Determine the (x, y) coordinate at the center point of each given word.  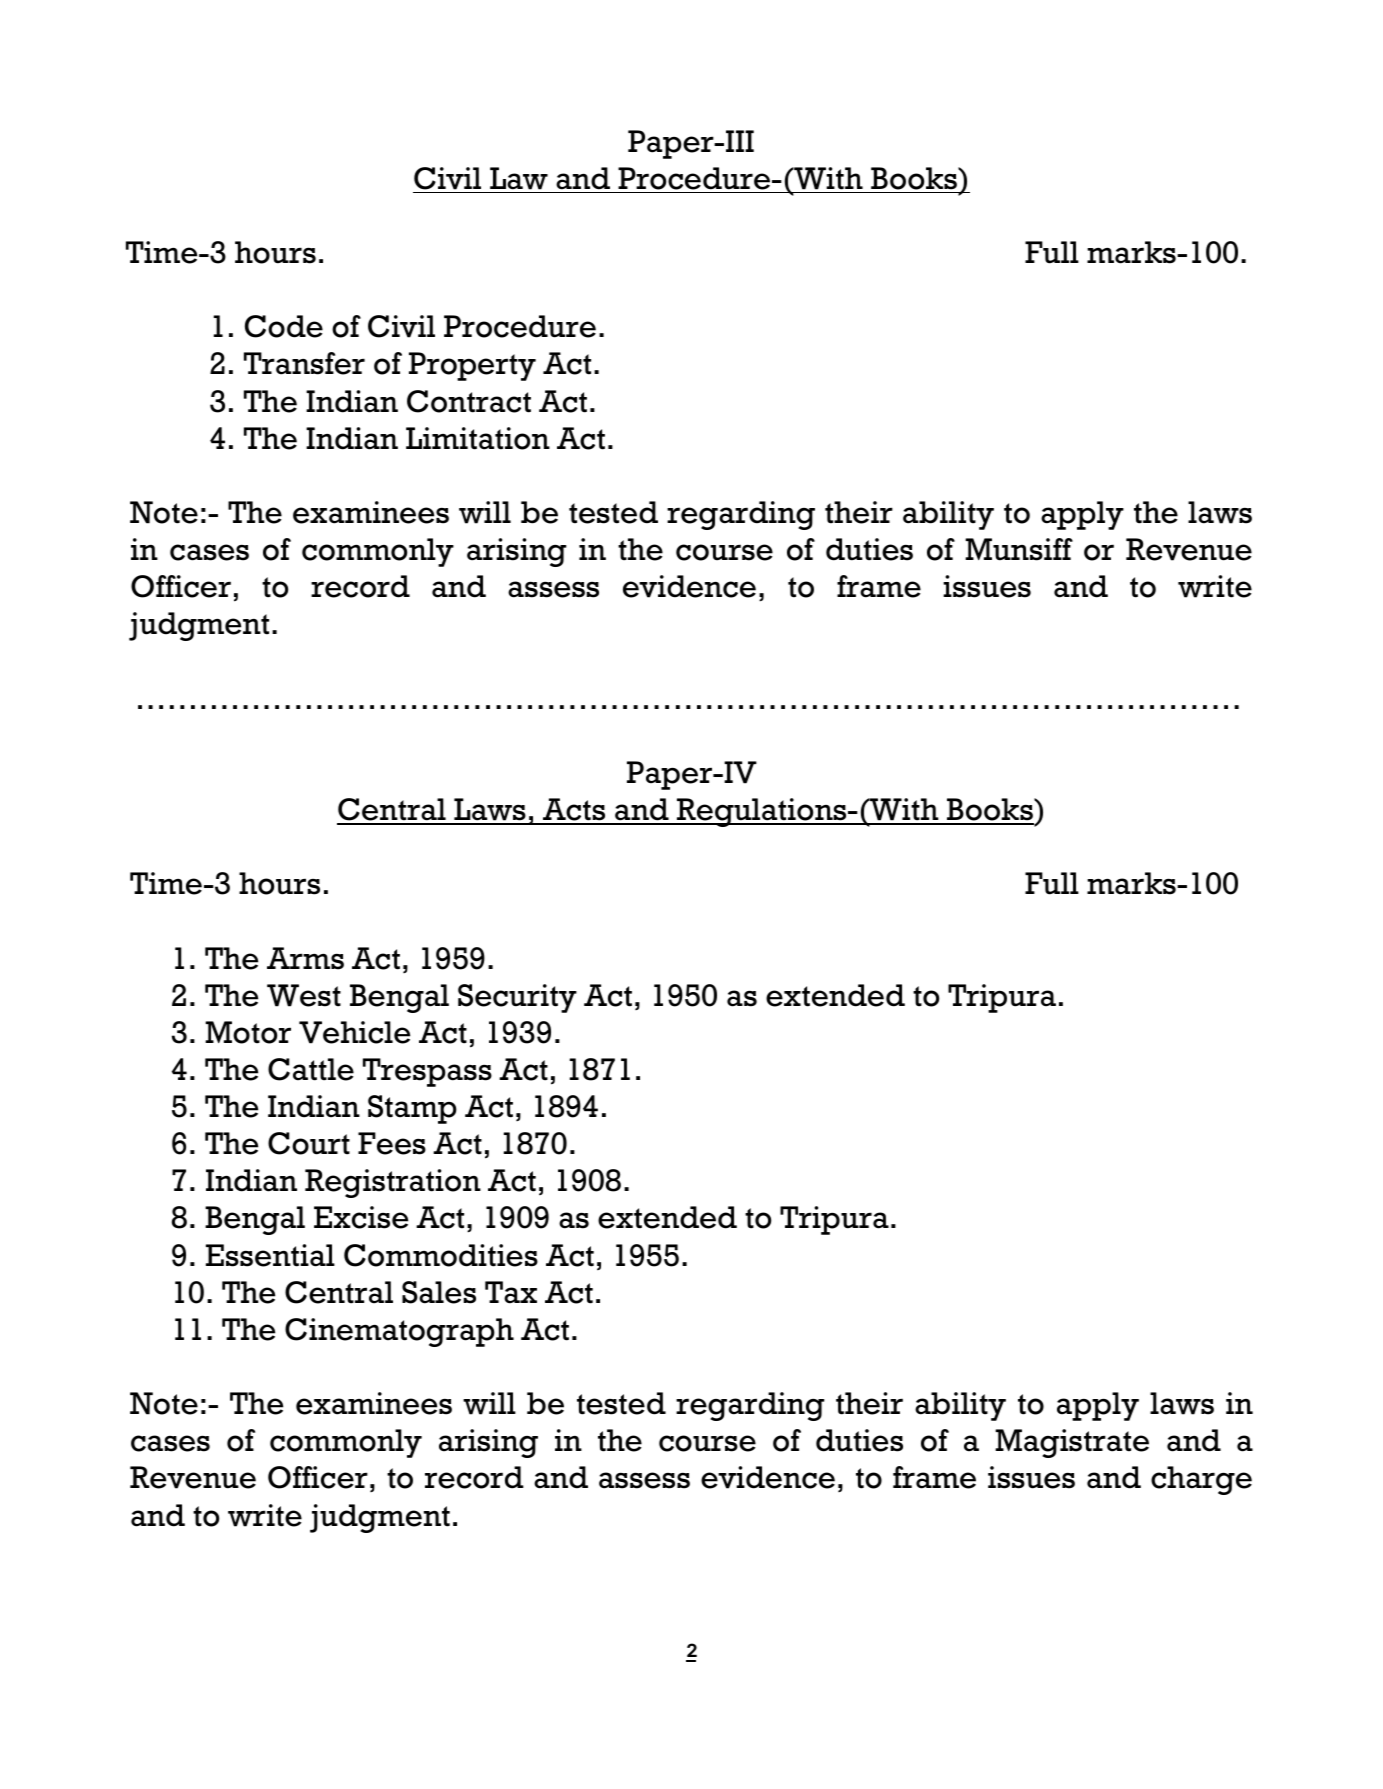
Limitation (478, 438)
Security (517, 998)
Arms (305, 958)
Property (472, 366)
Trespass (427, 1072)
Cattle (311, 1069)
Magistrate (1072, 1443)
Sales (439, 1292)
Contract (469, 401)
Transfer (304, 363)
